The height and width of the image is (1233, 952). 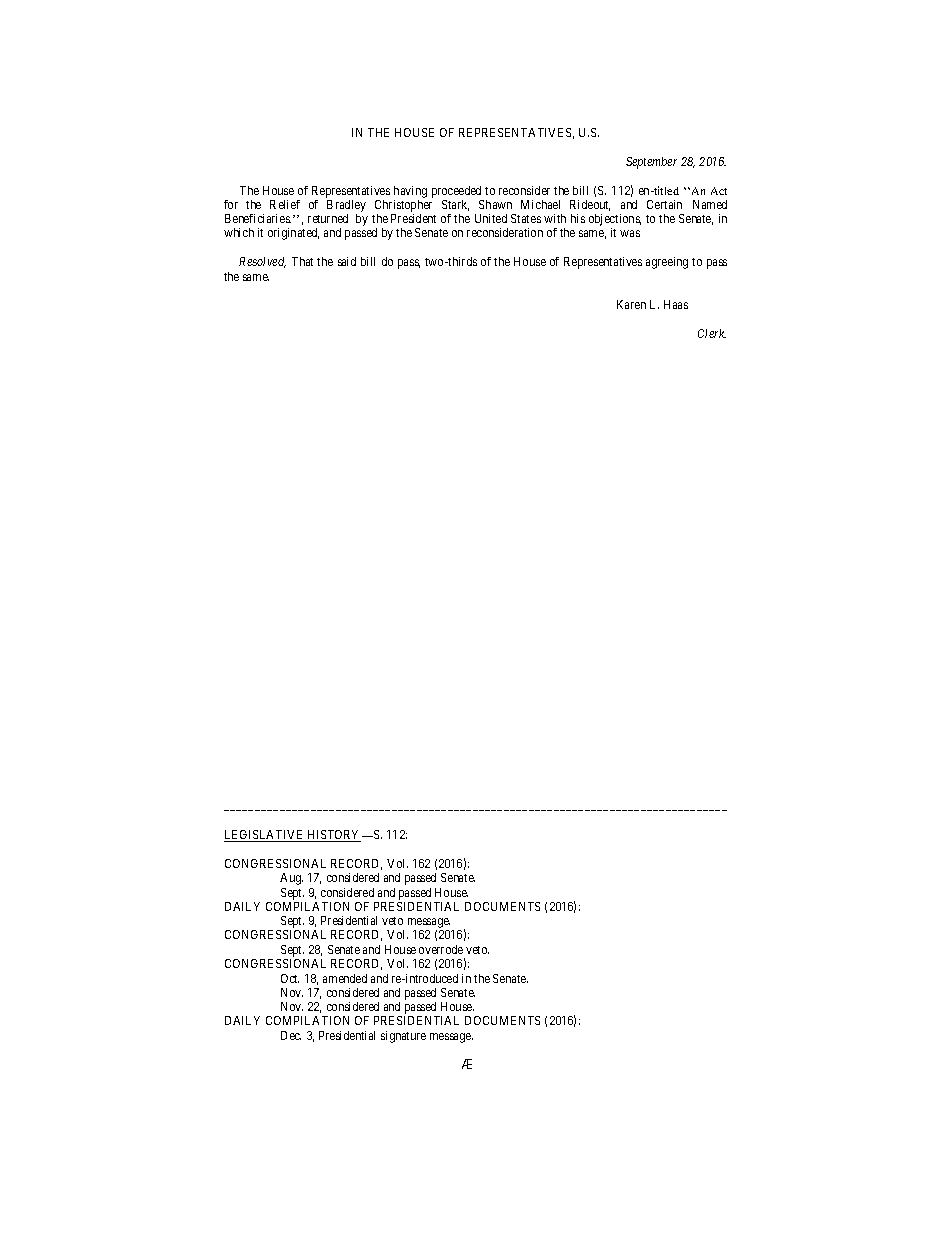 I want to click on overrode, so click(x=441, y=949).
